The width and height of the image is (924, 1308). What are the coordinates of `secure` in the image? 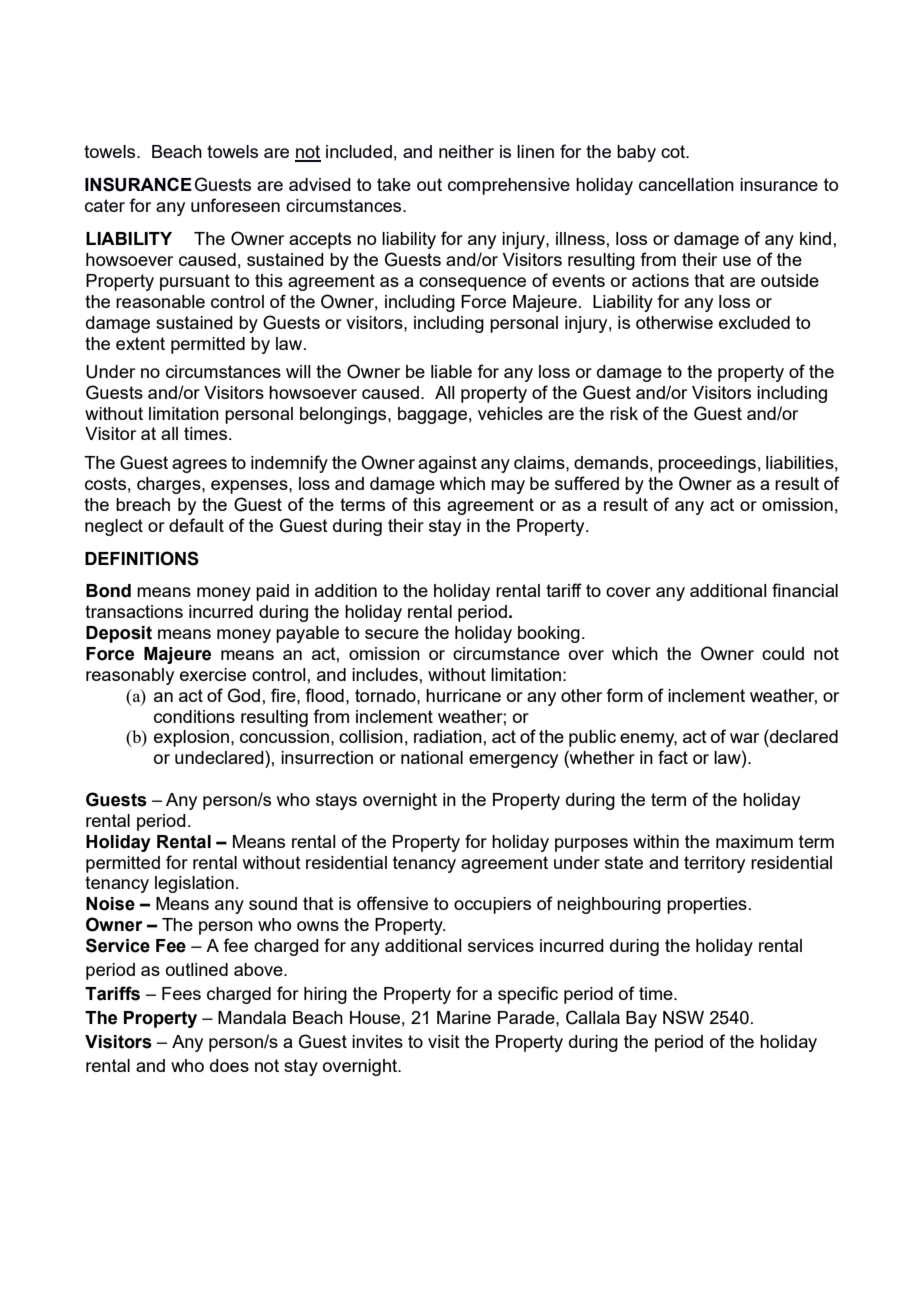 It's located at (392, 634).
